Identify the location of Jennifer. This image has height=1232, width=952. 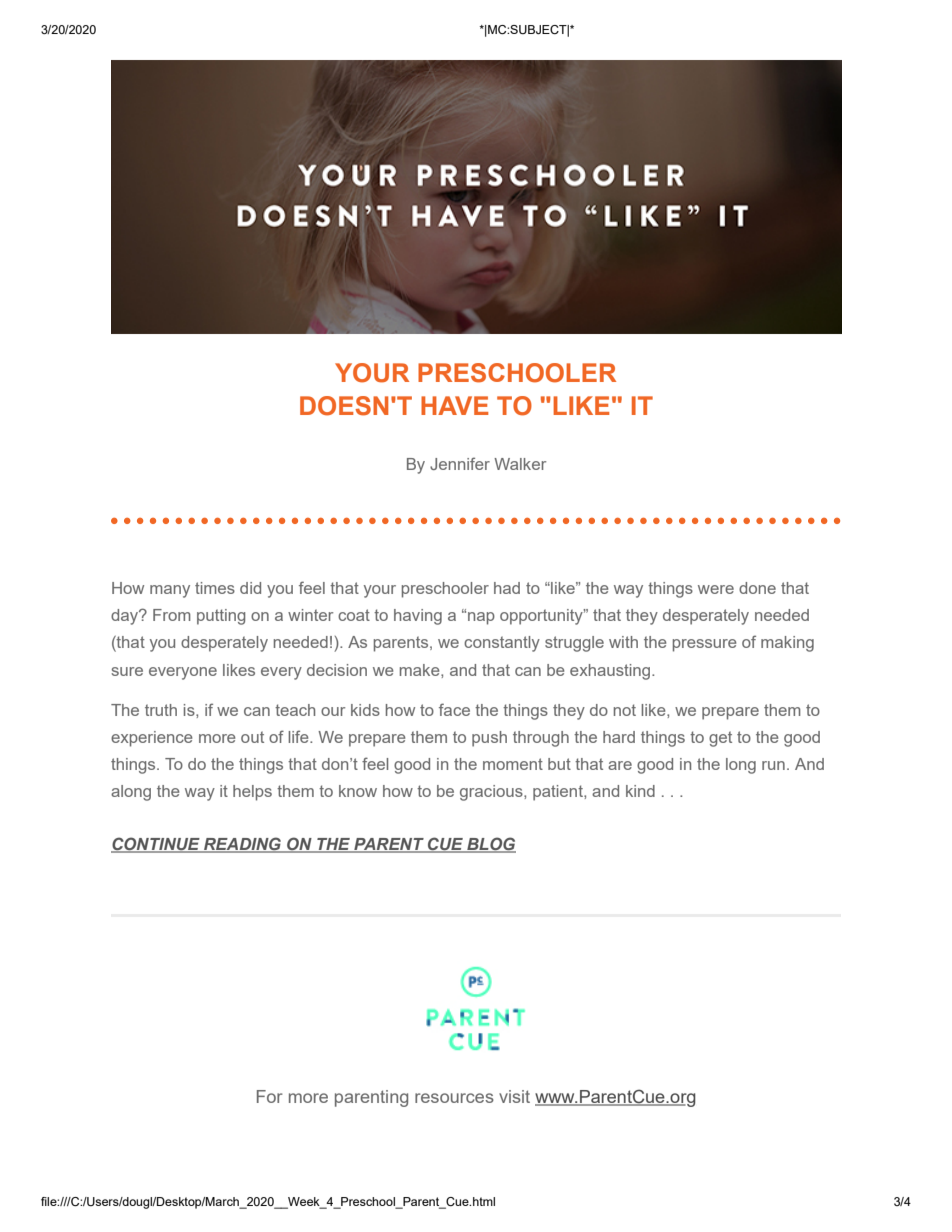
(460, 463).
